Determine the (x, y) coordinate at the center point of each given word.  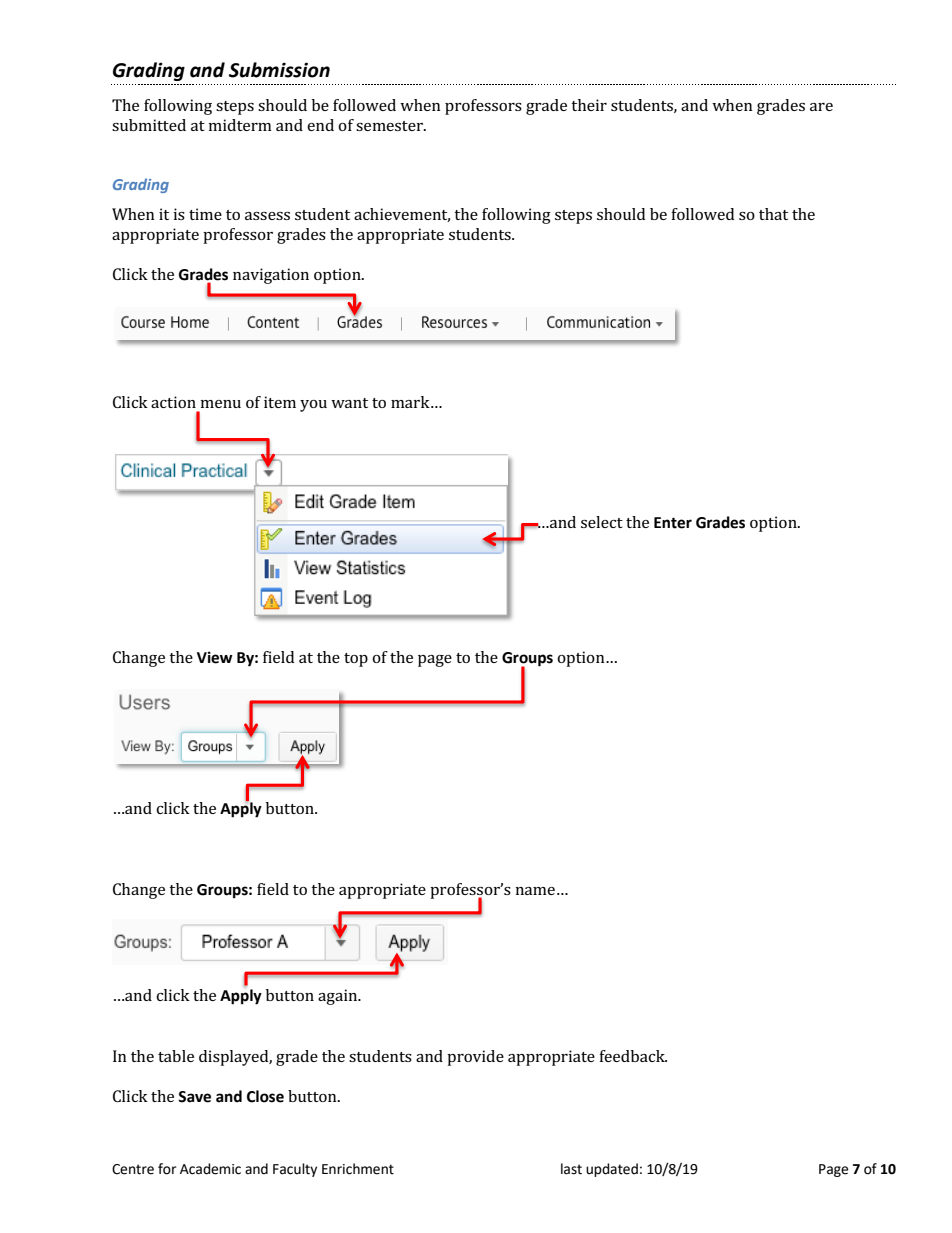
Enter (673, 523)
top (356, 660)
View (215, 657)
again (339, 997)
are (821, 107)
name (535, 891)
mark (411, 402)
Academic (210, 1169)
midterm (240, 125)
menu (221, 404)
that (773, 214)
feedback (633, 1056)
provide (475, 1058)
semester (390, 126)
